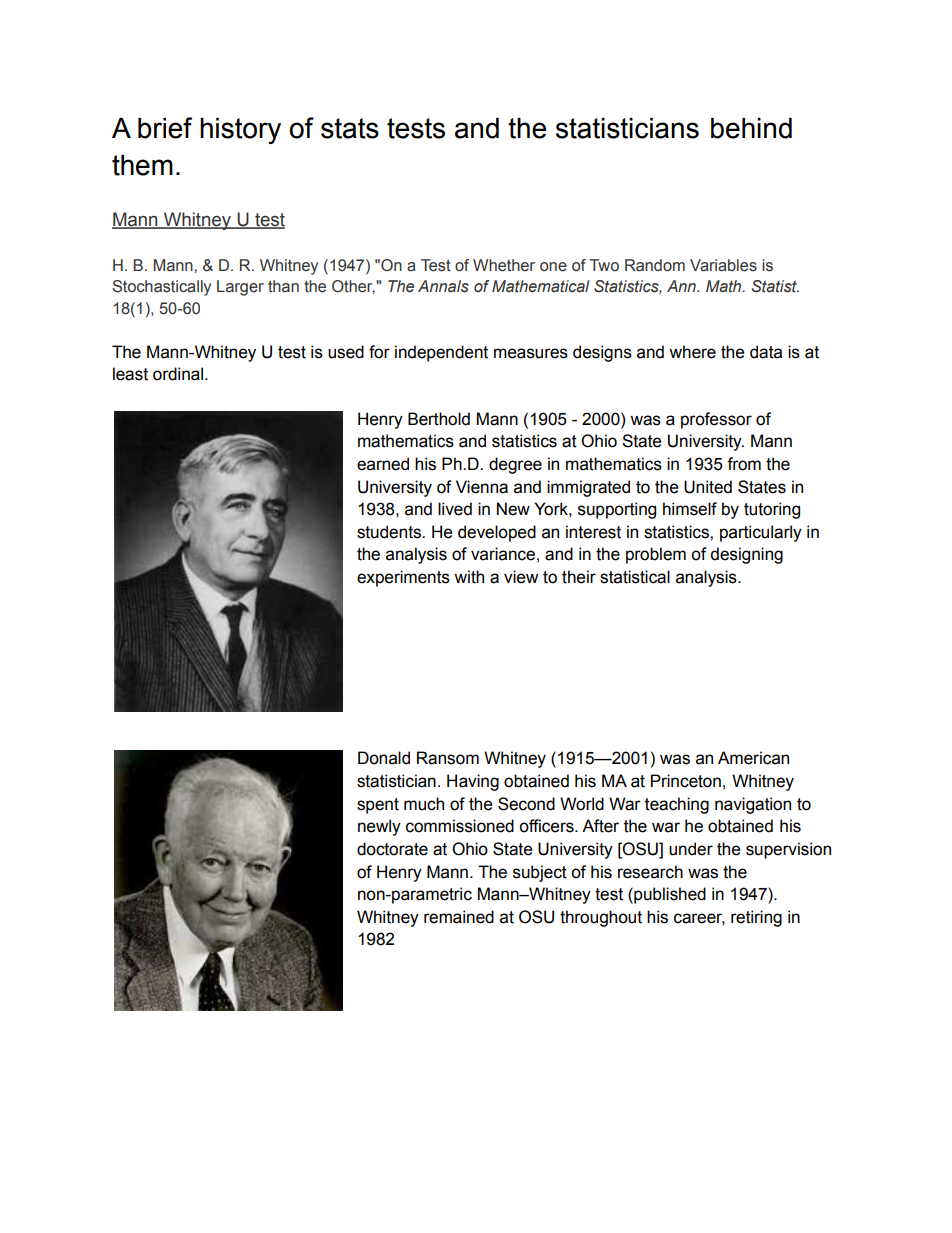  What do you see at coordinates (392, 849) in the screenshot?
I see `doctorate` at bounding box center [392, 849].
